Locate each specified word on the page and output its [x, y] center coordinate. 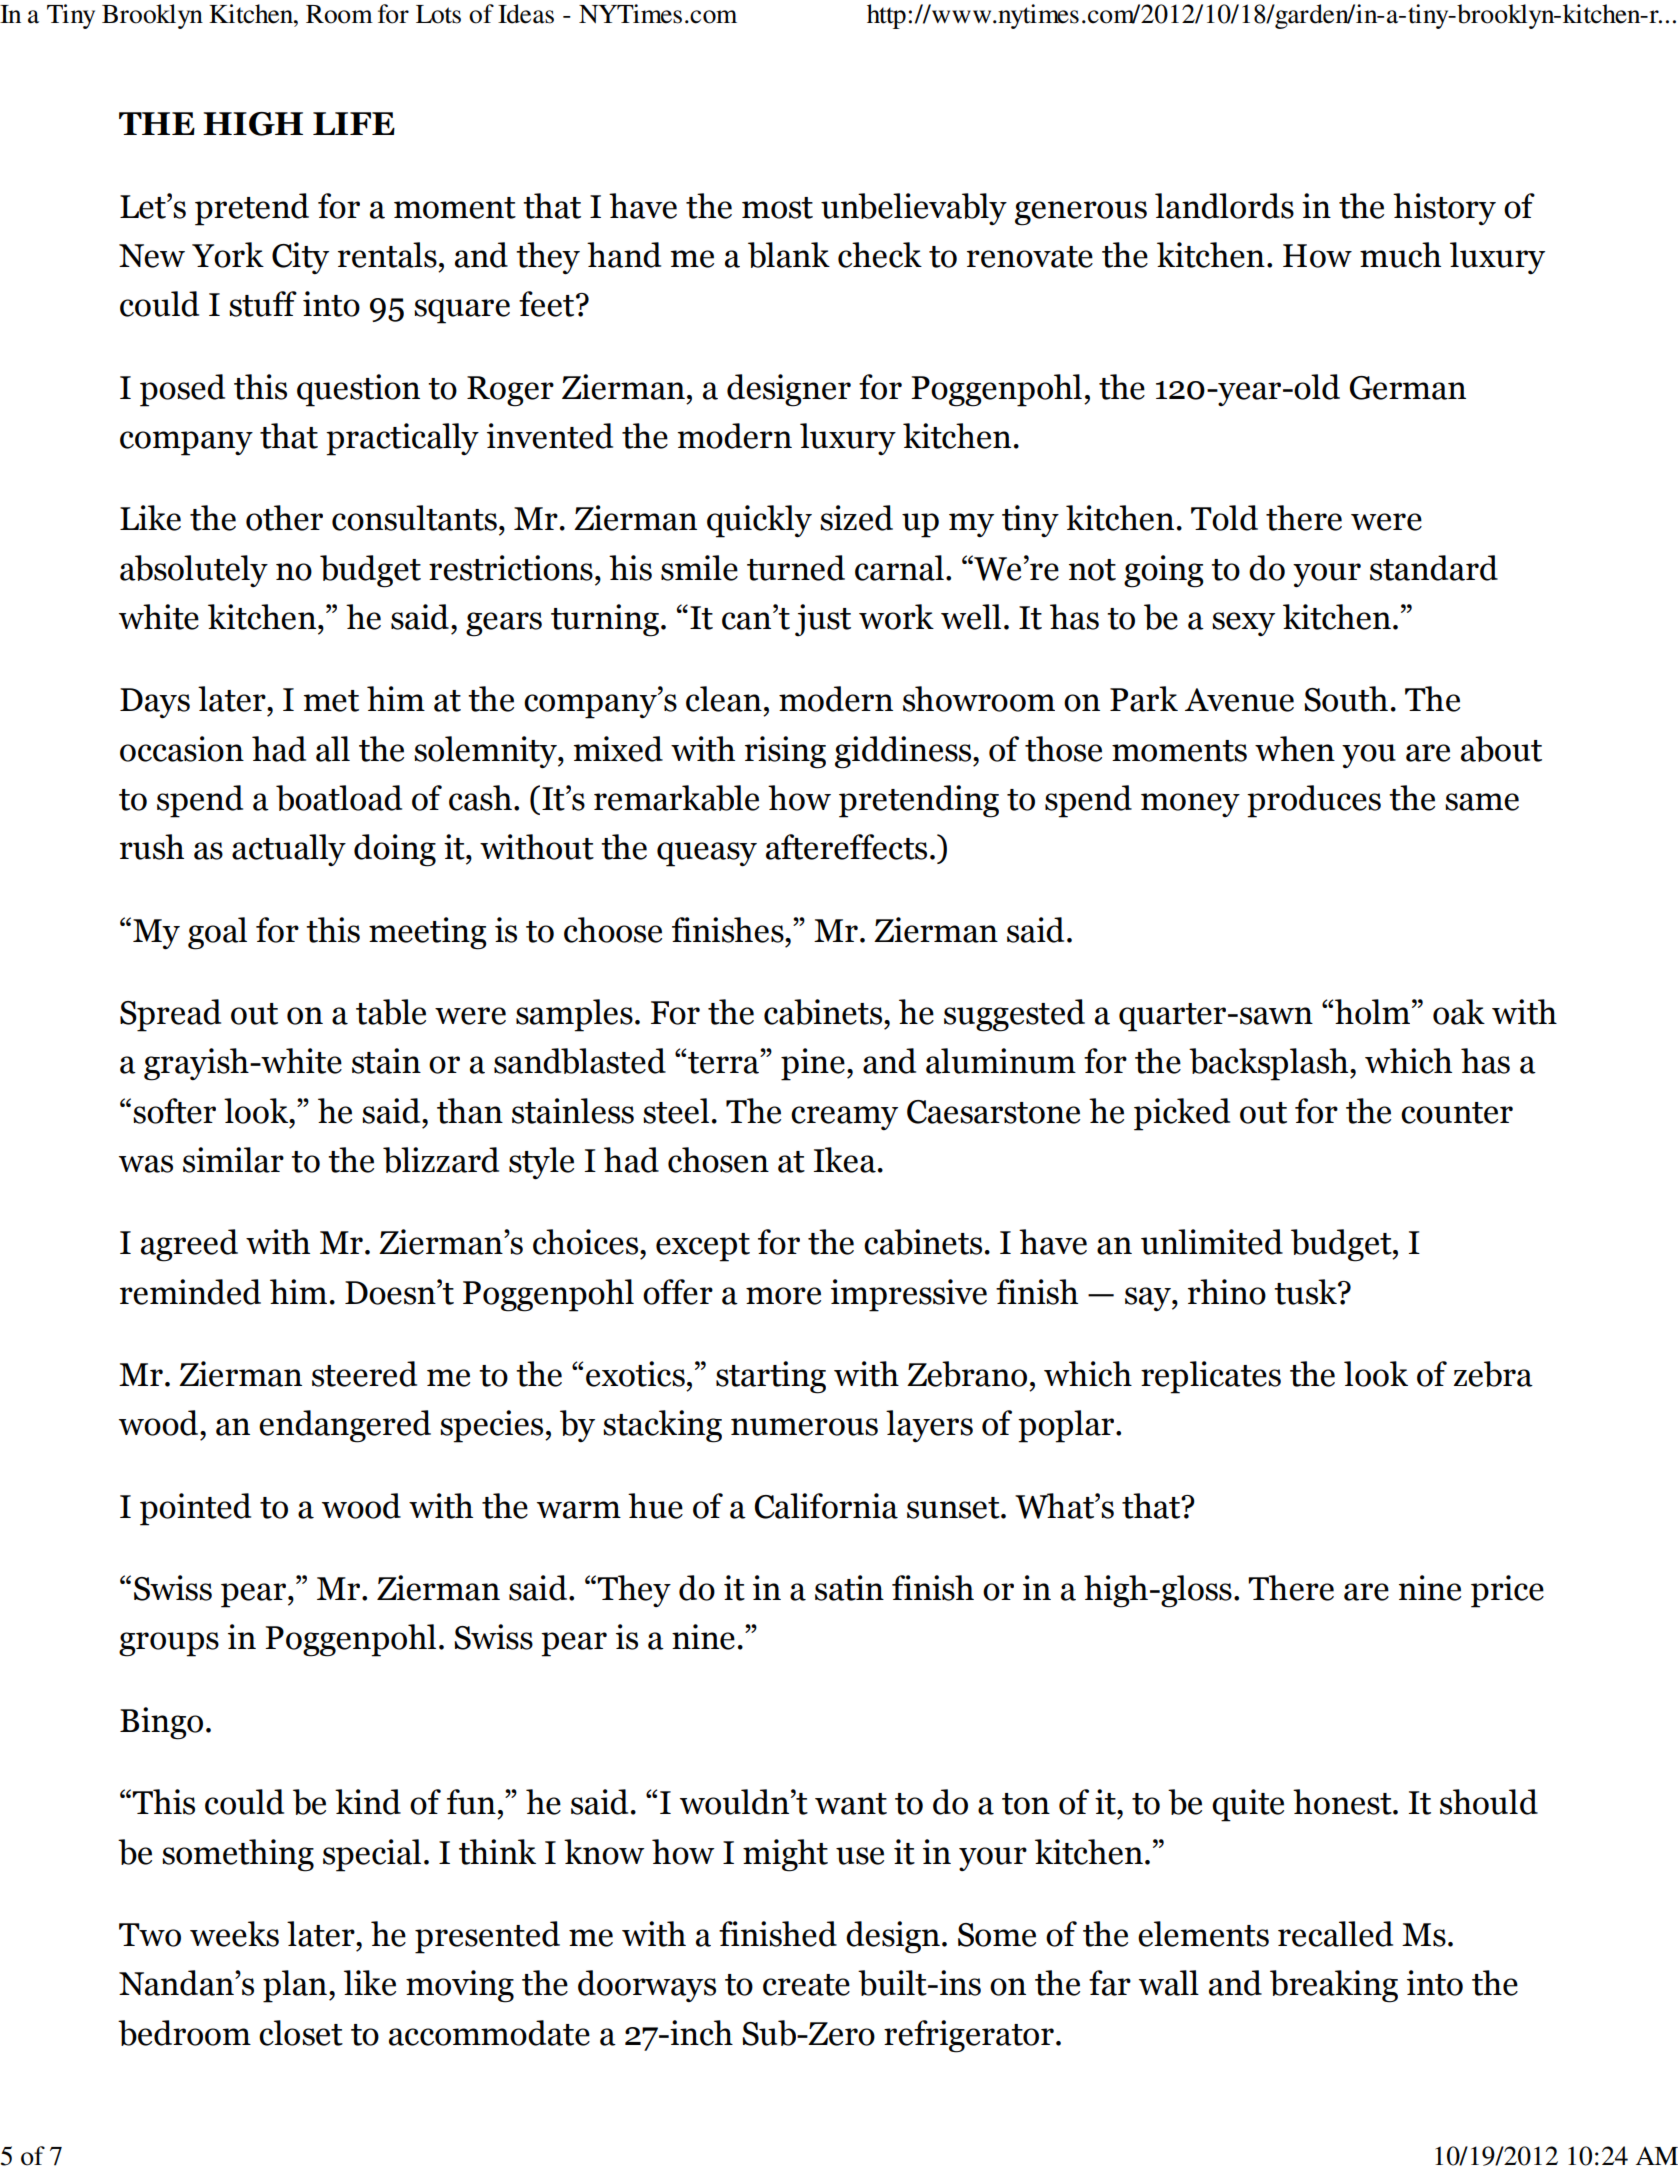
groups [169, 1644]
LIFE [354, 123]
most [777, 208]
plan [295, 1986]
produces [1314, 801]
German [1408, 388]
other [284, 518]
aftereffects [846, 847]
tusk [1306, 1292]
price [1507, 1591]
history [1444, 209]
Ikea [845, 1160]
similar [233, 1160]
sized [856, 518]
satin [849, 1588]
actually [289, 850]
